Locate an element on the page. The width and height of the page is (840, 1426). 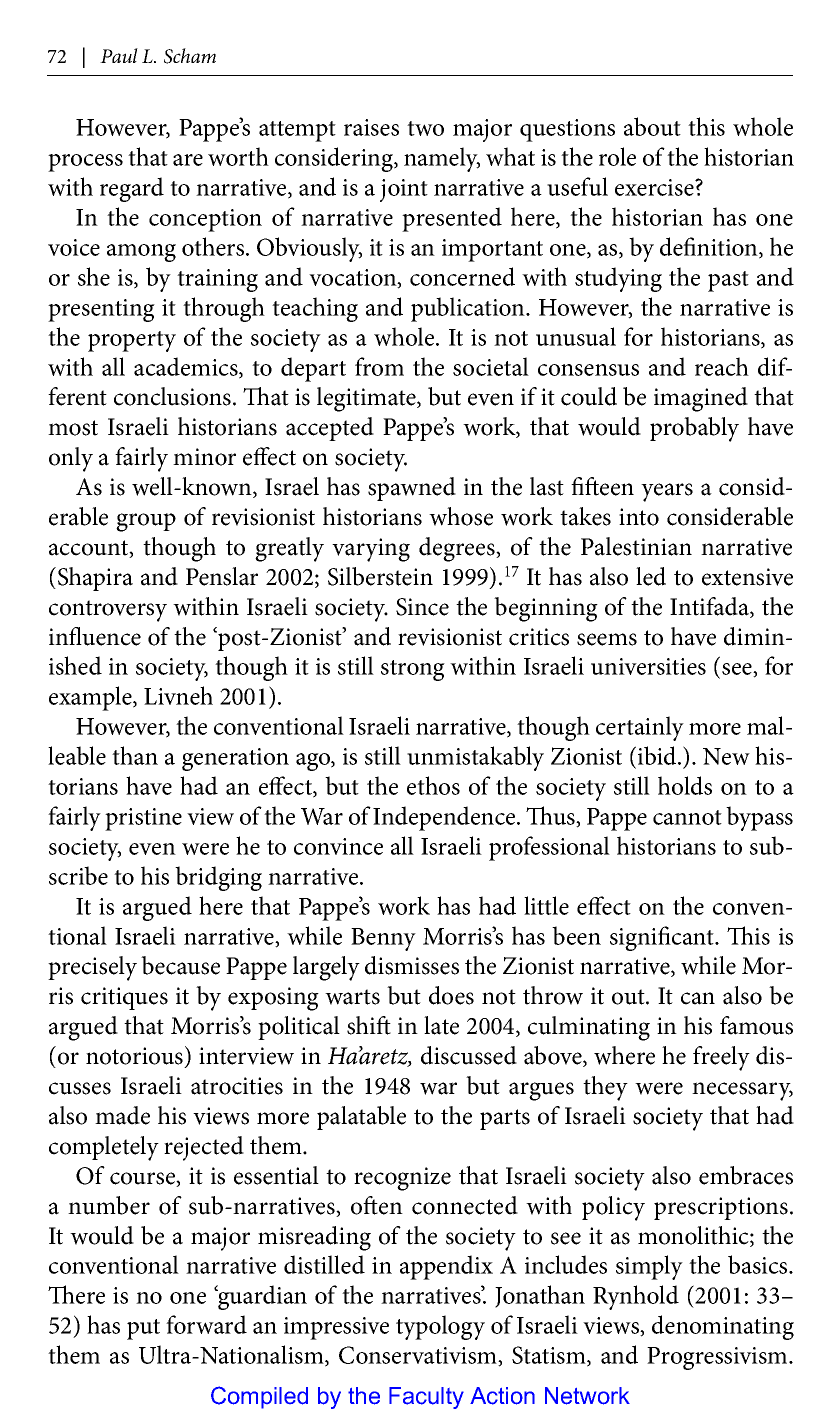
about is located at coordinates (652, 126).
